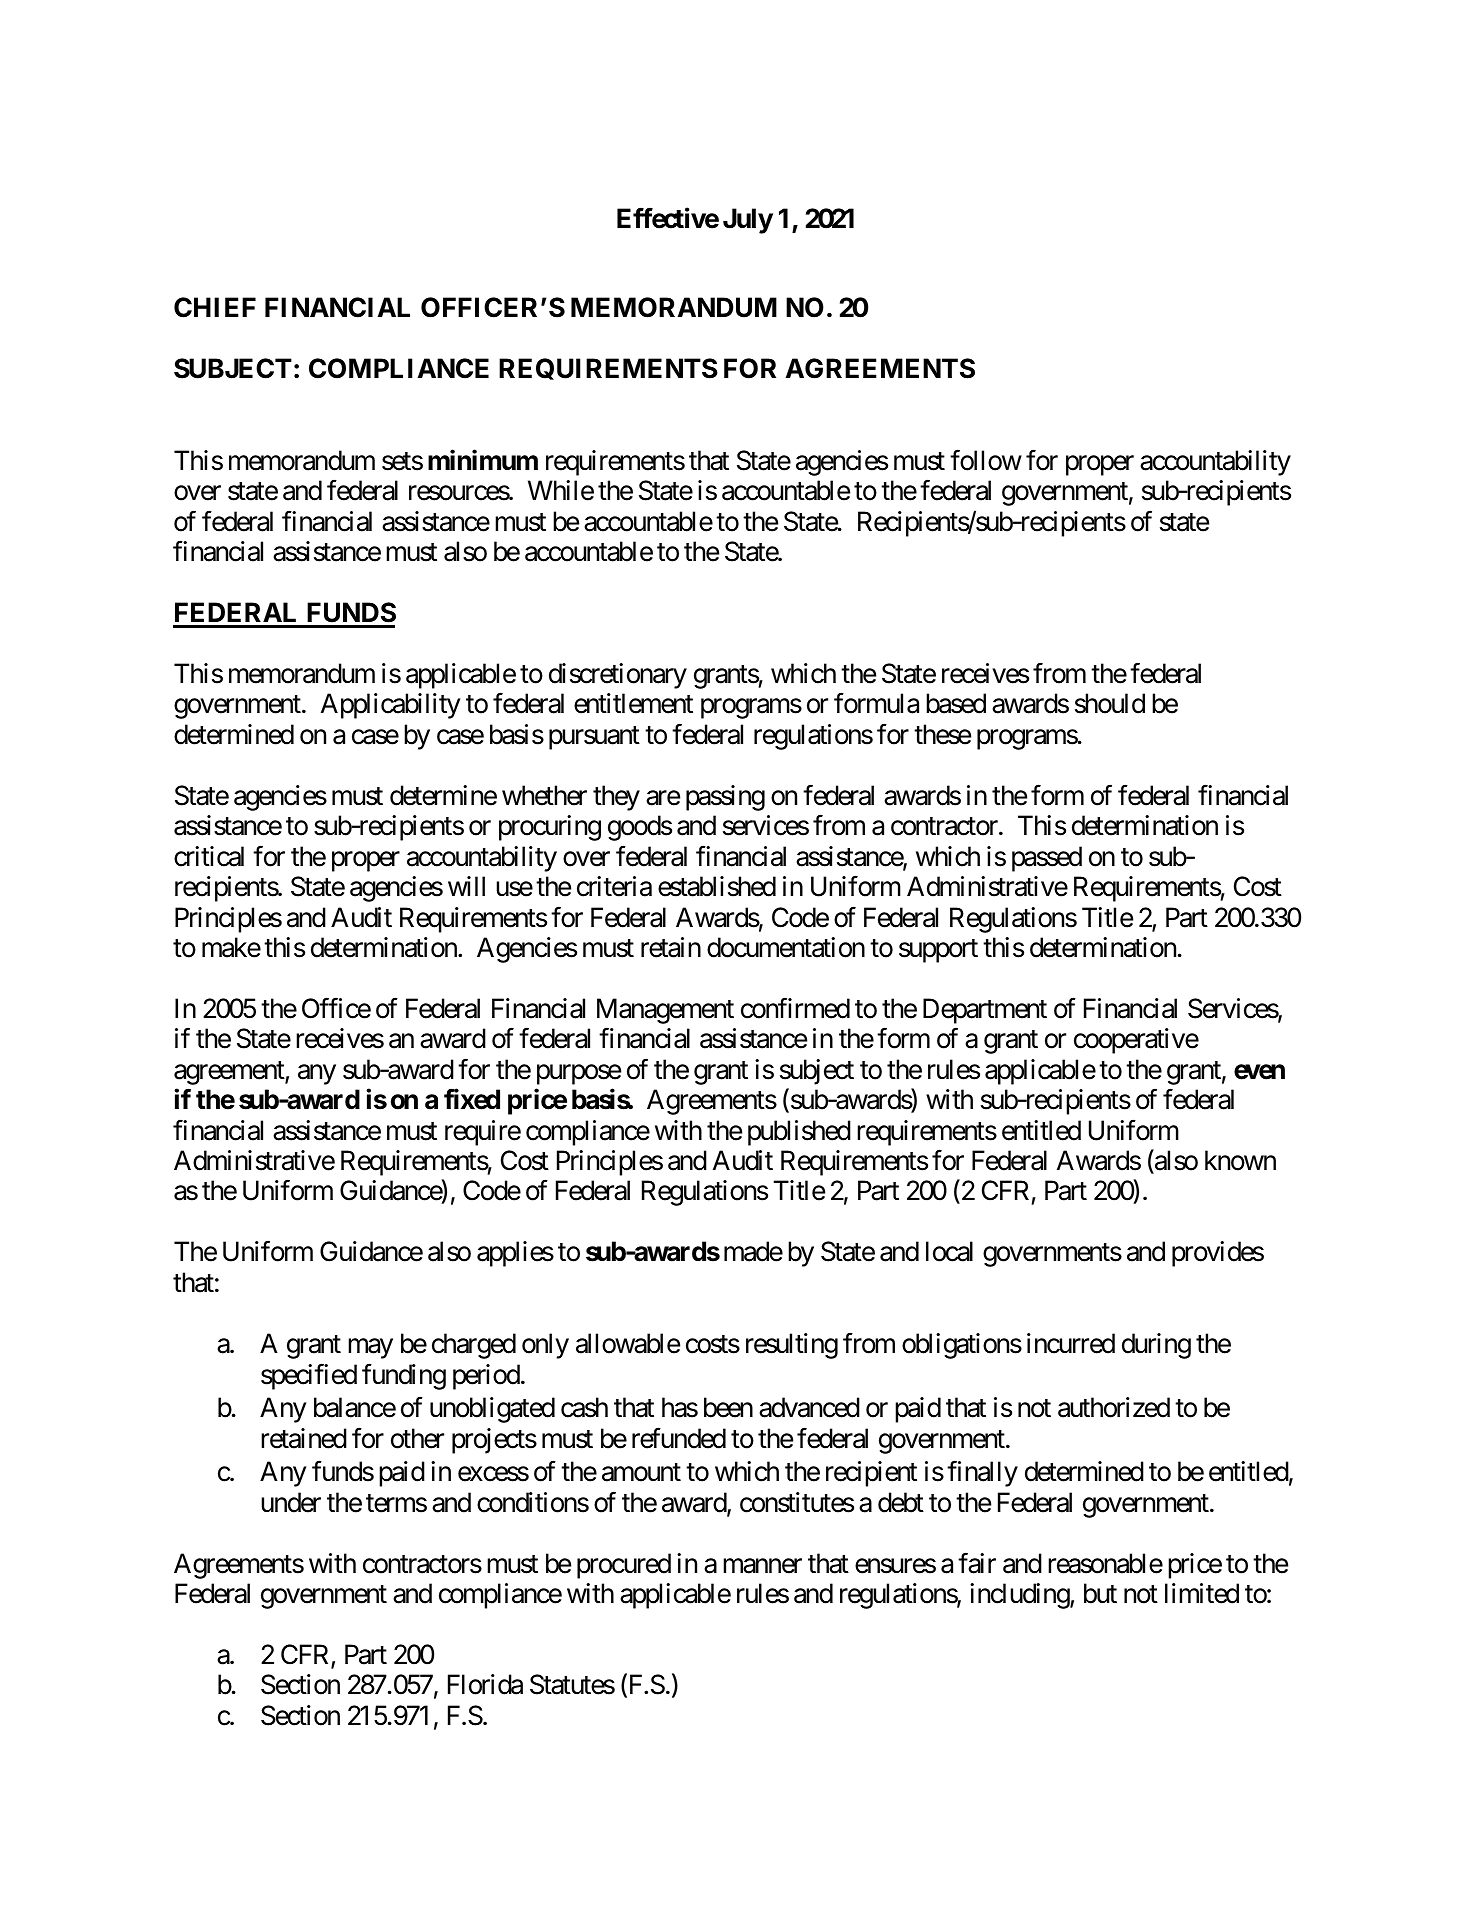  I want to click on should, so click(1110, 703).
